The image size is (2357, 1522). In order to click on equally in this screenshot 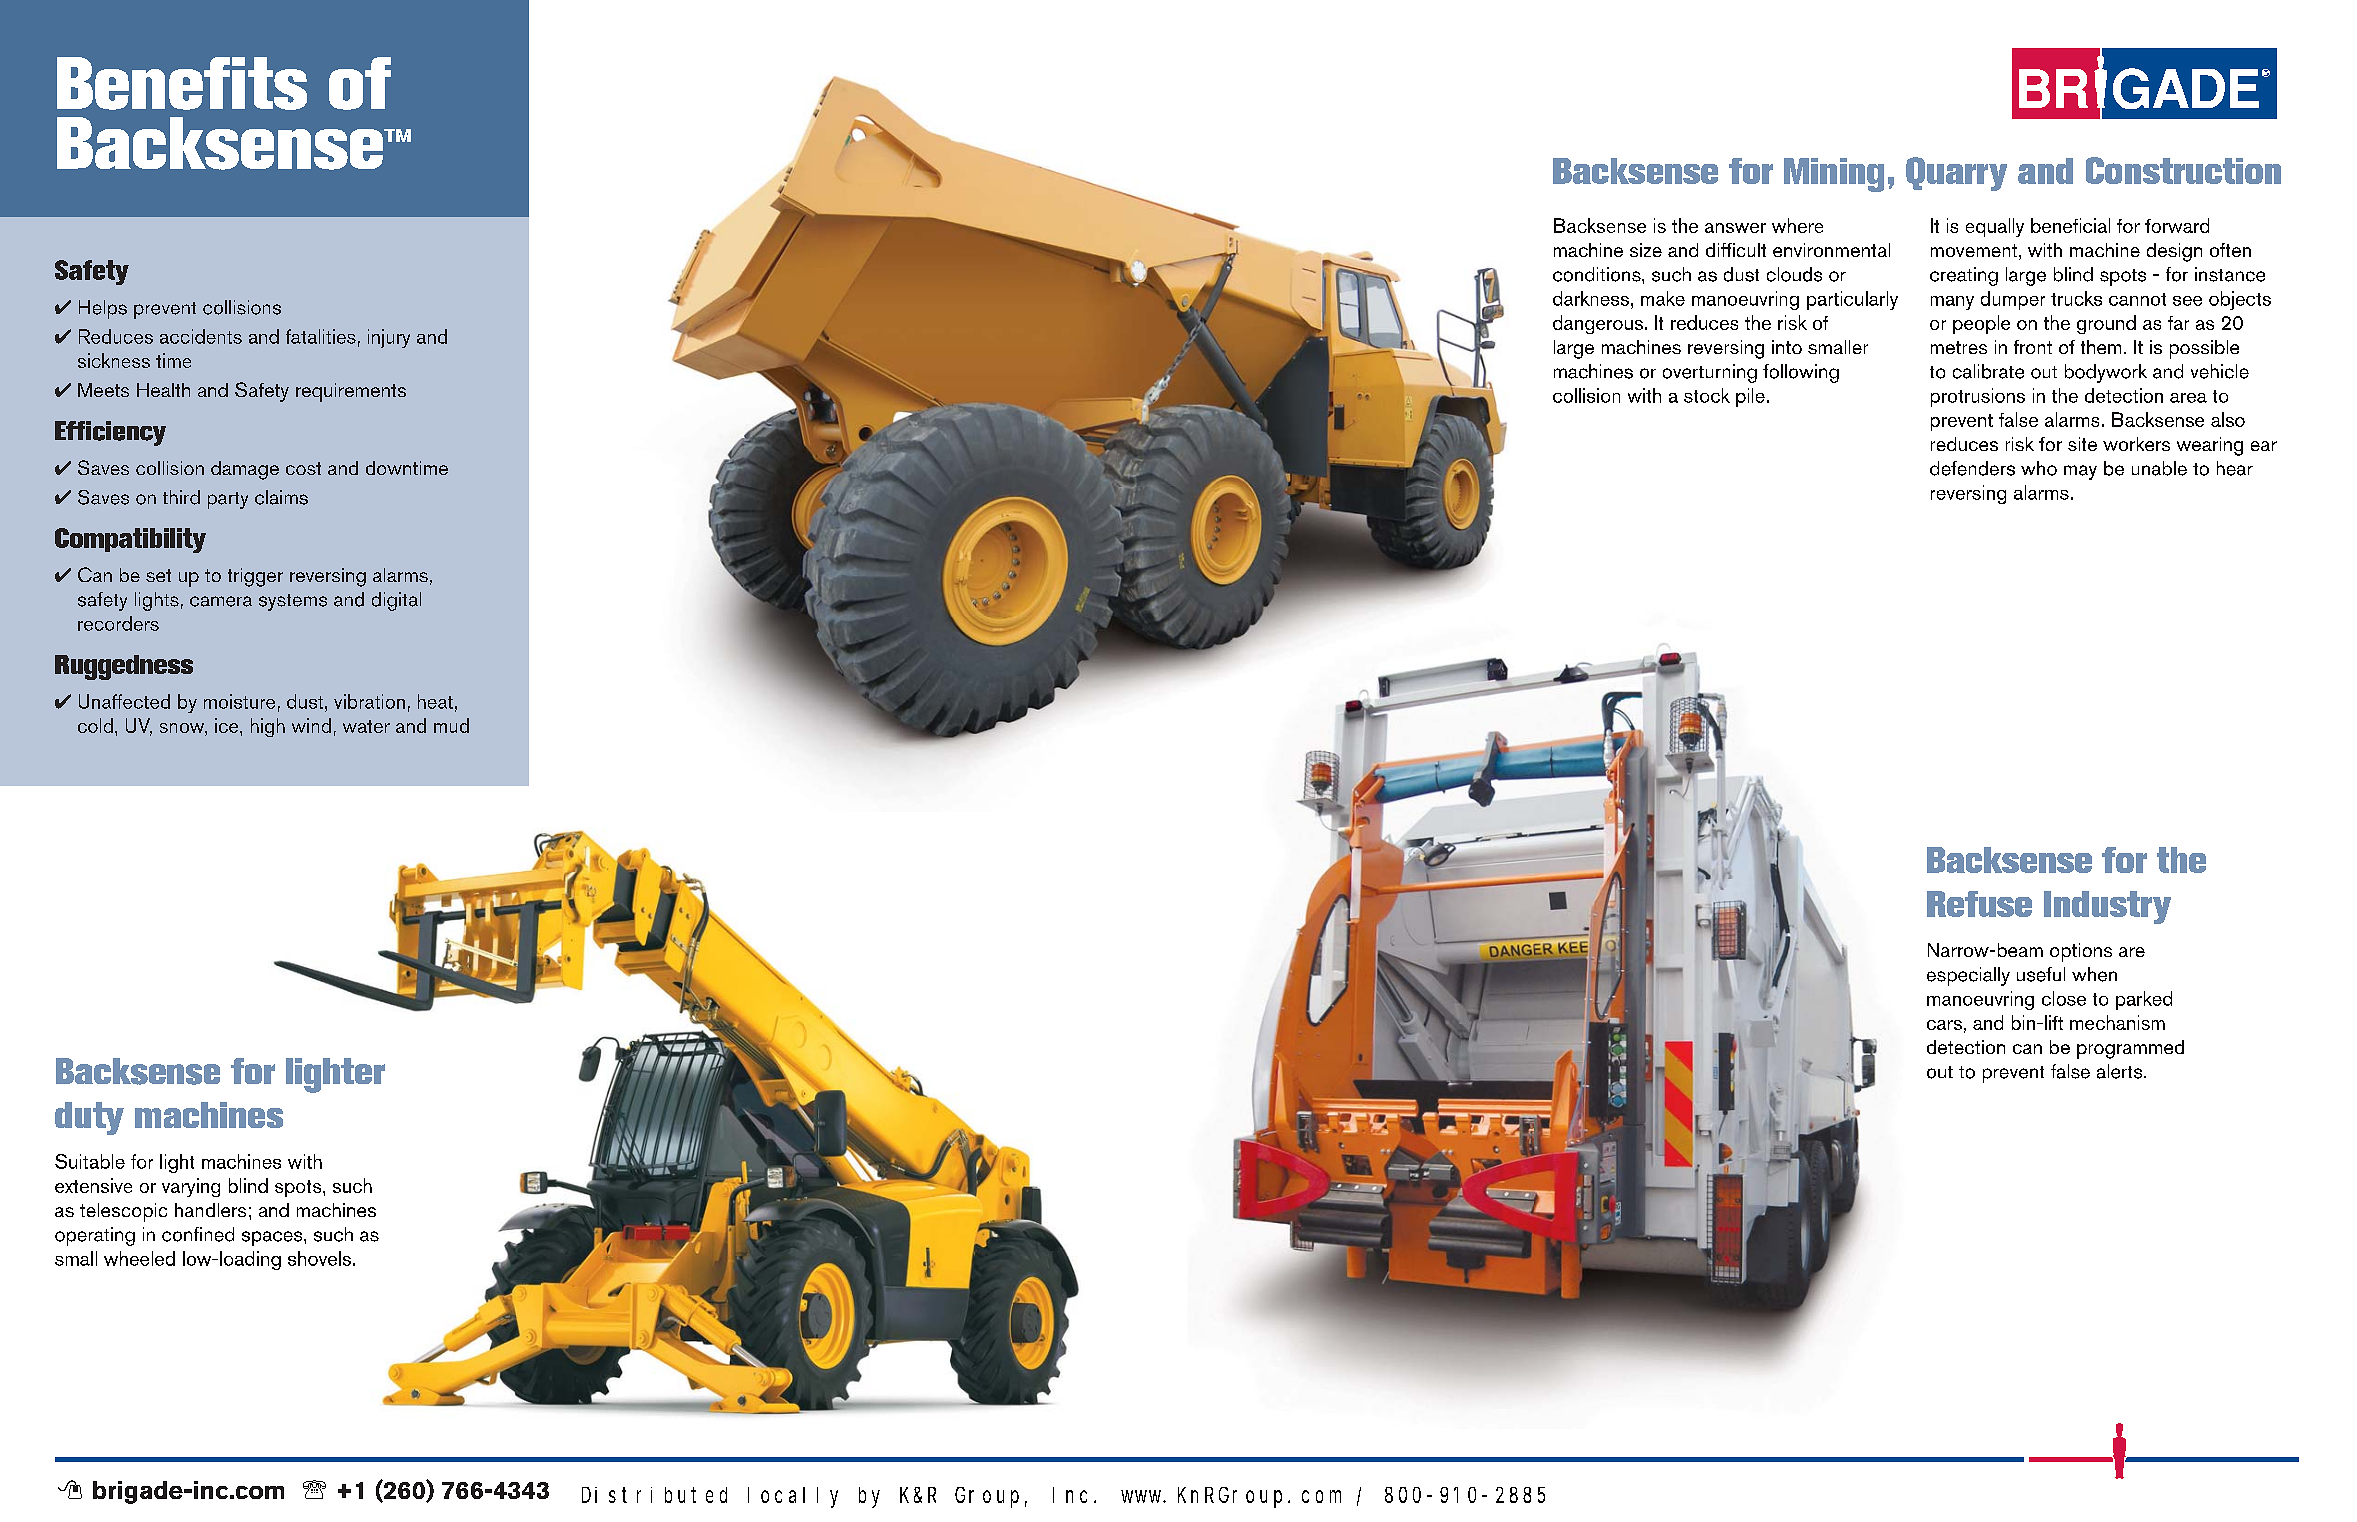, I will do `click(1995, 227)`.
